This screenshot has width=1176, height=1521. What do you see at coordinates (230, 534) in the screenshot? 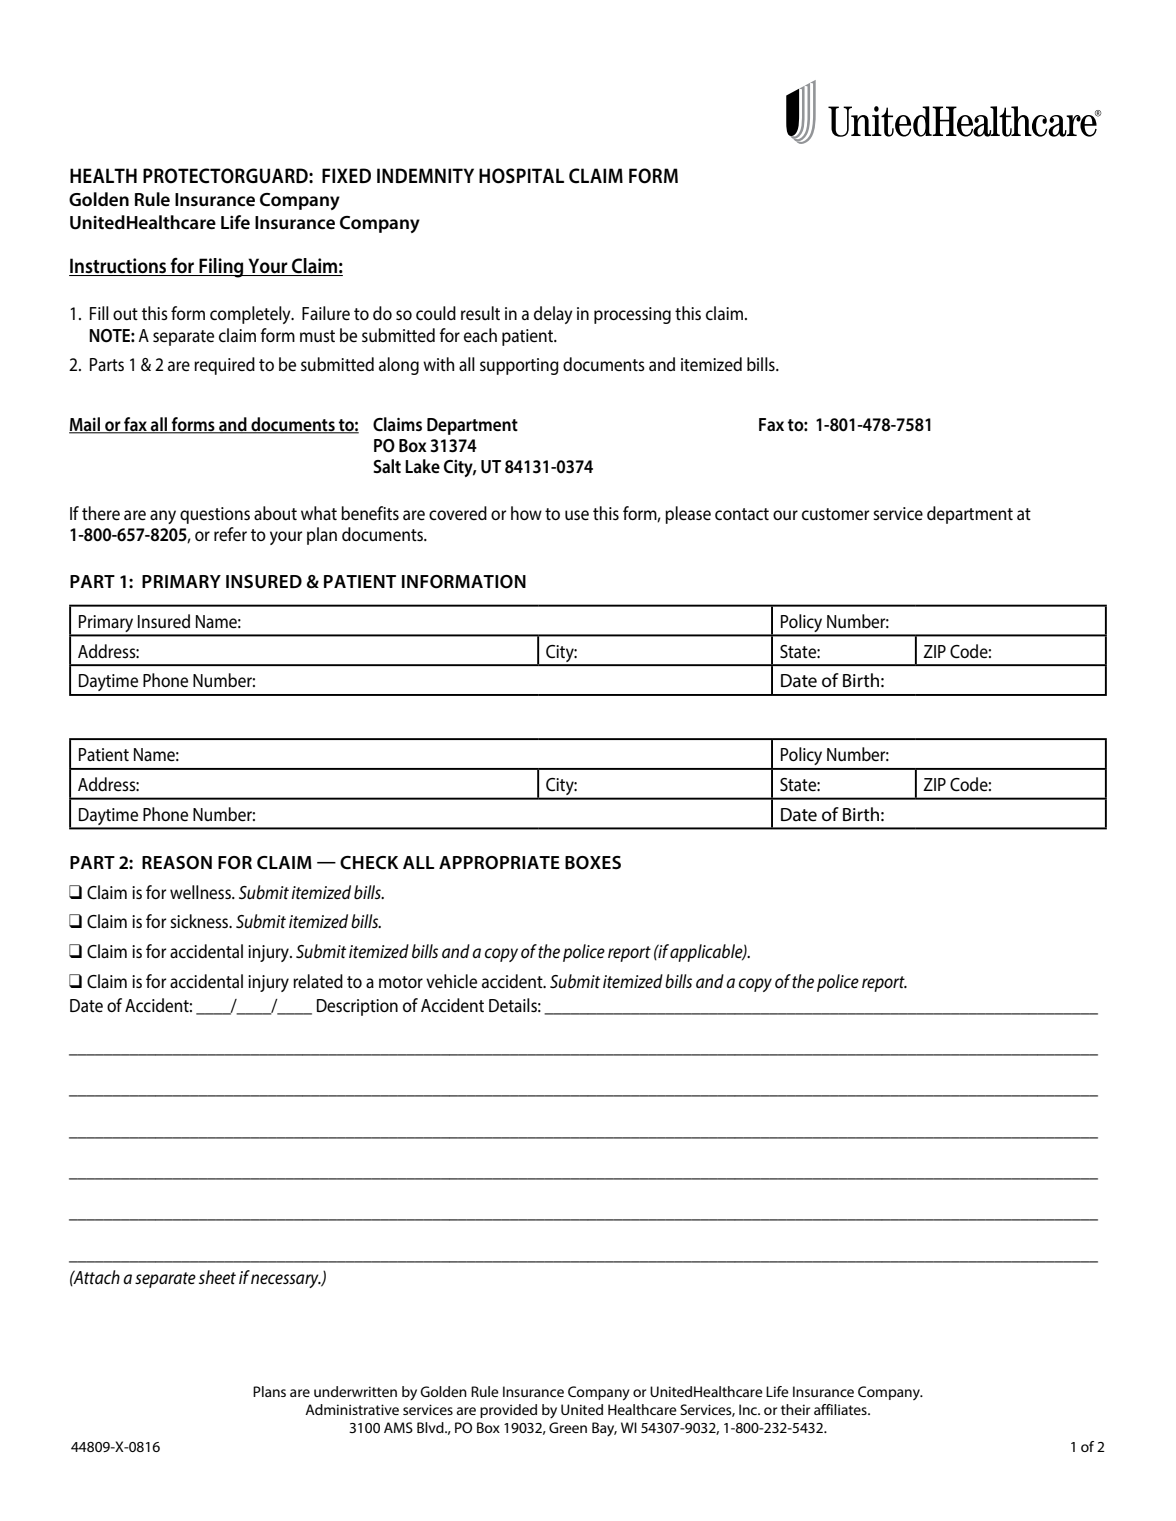
I see `refer` at bounding box center [230, 534].
